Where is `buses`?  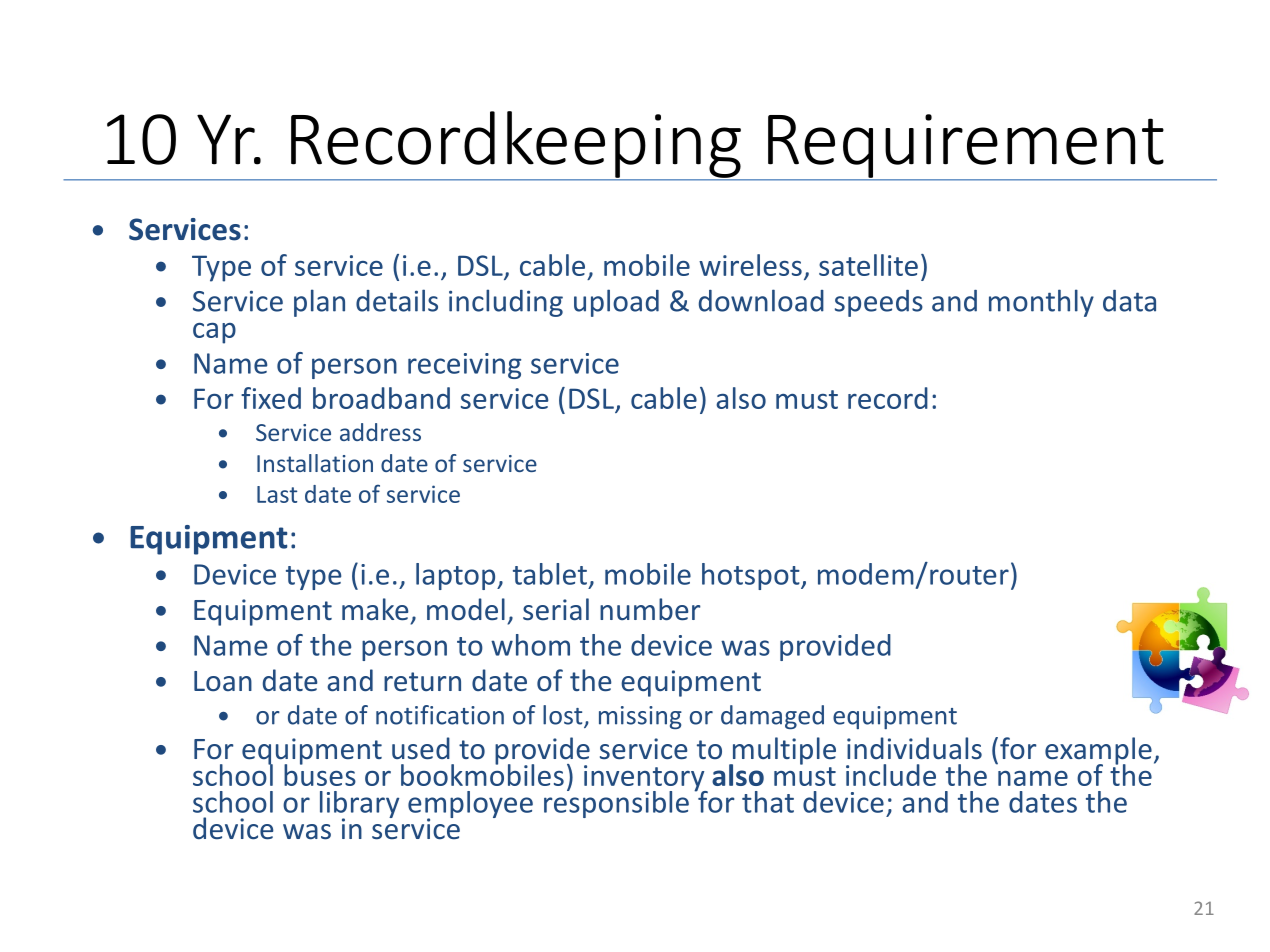
buses is located at coordinates (320, 774).
